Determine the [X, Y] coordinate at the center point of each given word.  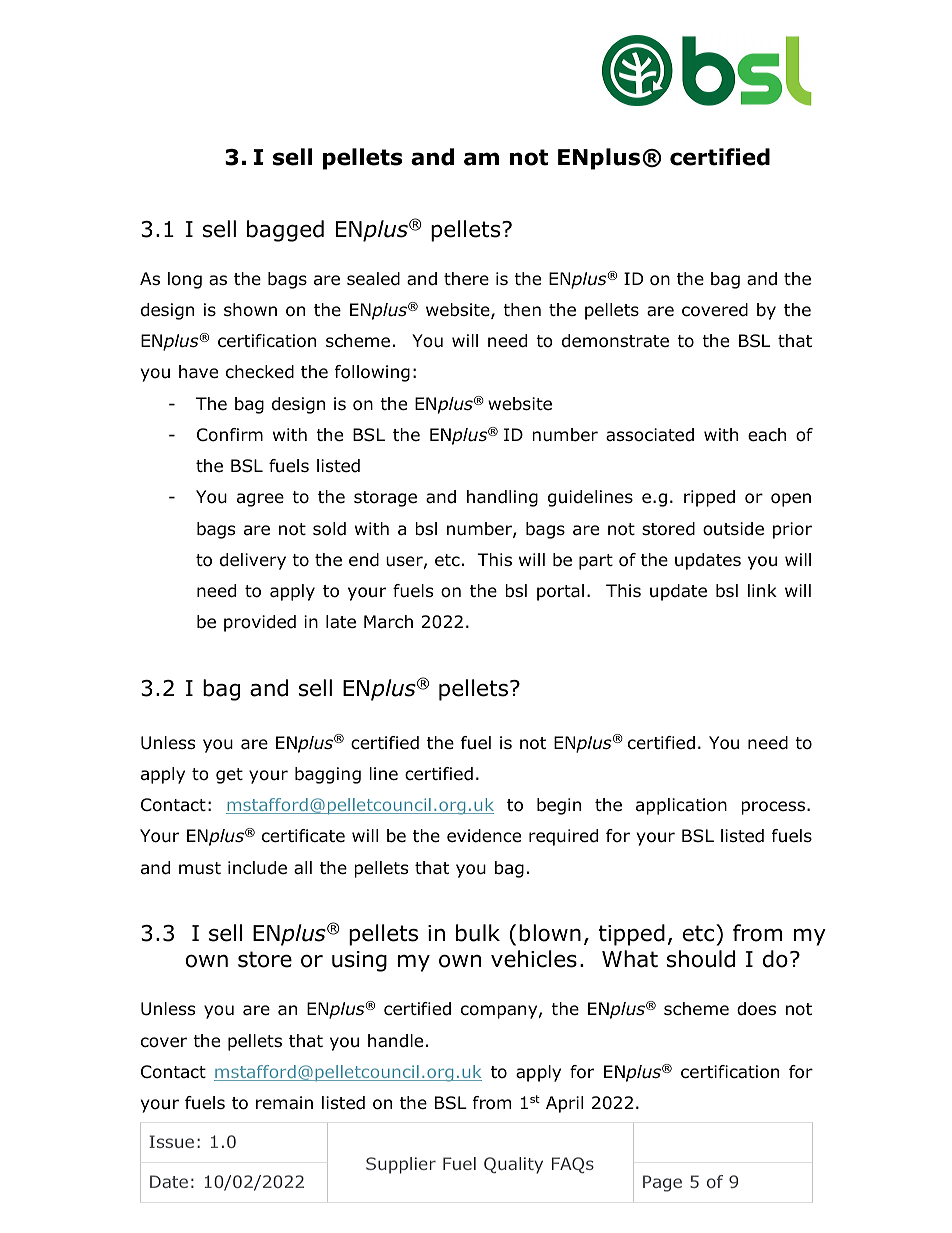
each [767, 435]
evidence [484, 836]
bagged [285, 231]
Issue [171, 1141]
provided [260, 623]
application [681, 806]
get [229, 776]
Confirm [230, 435]
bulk [478, 933]
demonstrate [615, 341]
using [359, 961]
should [701, 959]
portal [560, 592]
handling [502, 498]
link [762, 590]
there [466, 279]
